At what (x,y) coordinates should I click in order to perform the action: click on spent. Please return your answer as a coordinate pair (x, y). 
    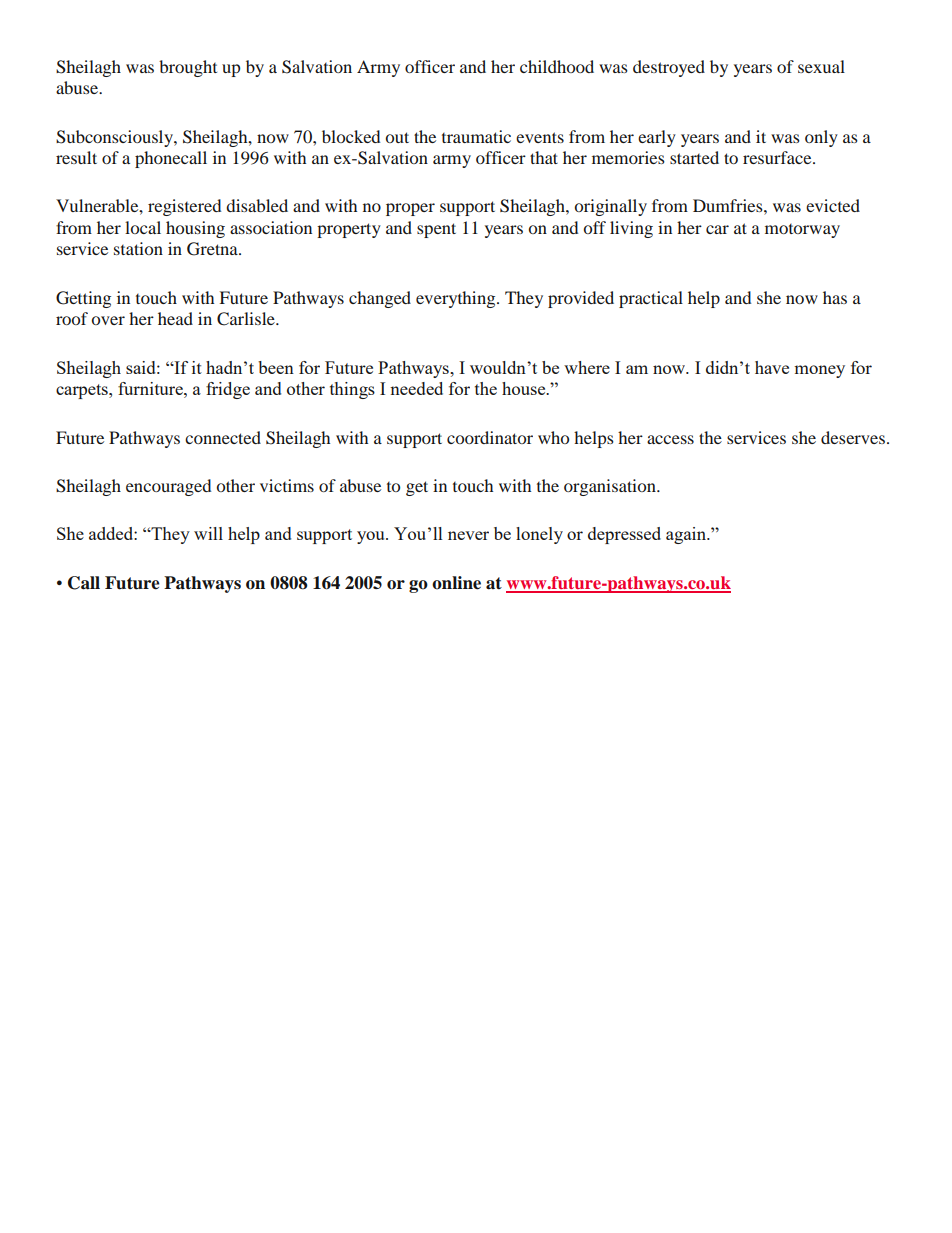
    Looking at the image, I should click on (436, 230).
